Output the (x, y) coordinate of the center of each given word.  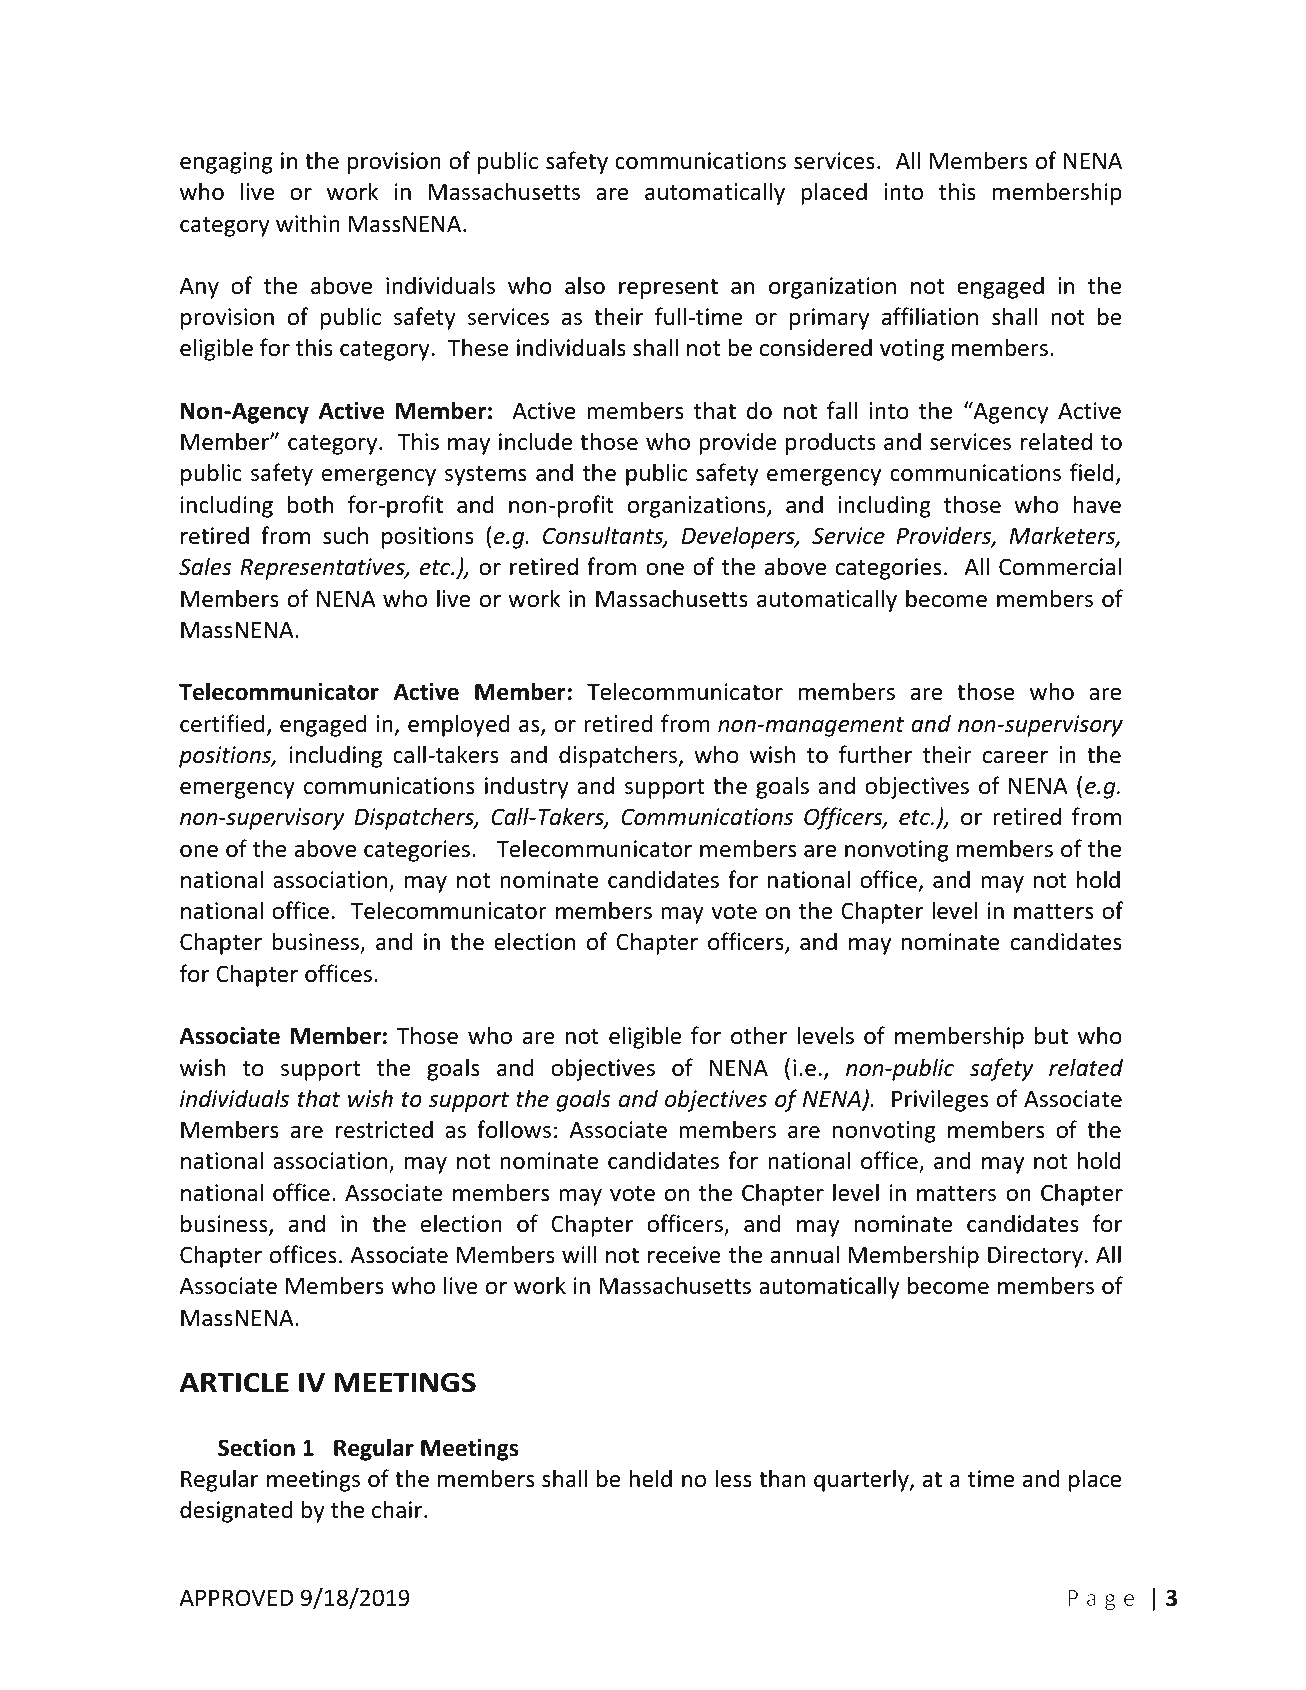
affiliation (930, 316)
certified (222, 723)
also (585, 285)
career (1015, 757)
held (651, 1478)
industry (527, 787)
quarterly (862, 1480)
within (308, 223)
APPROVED (236, 1598)
